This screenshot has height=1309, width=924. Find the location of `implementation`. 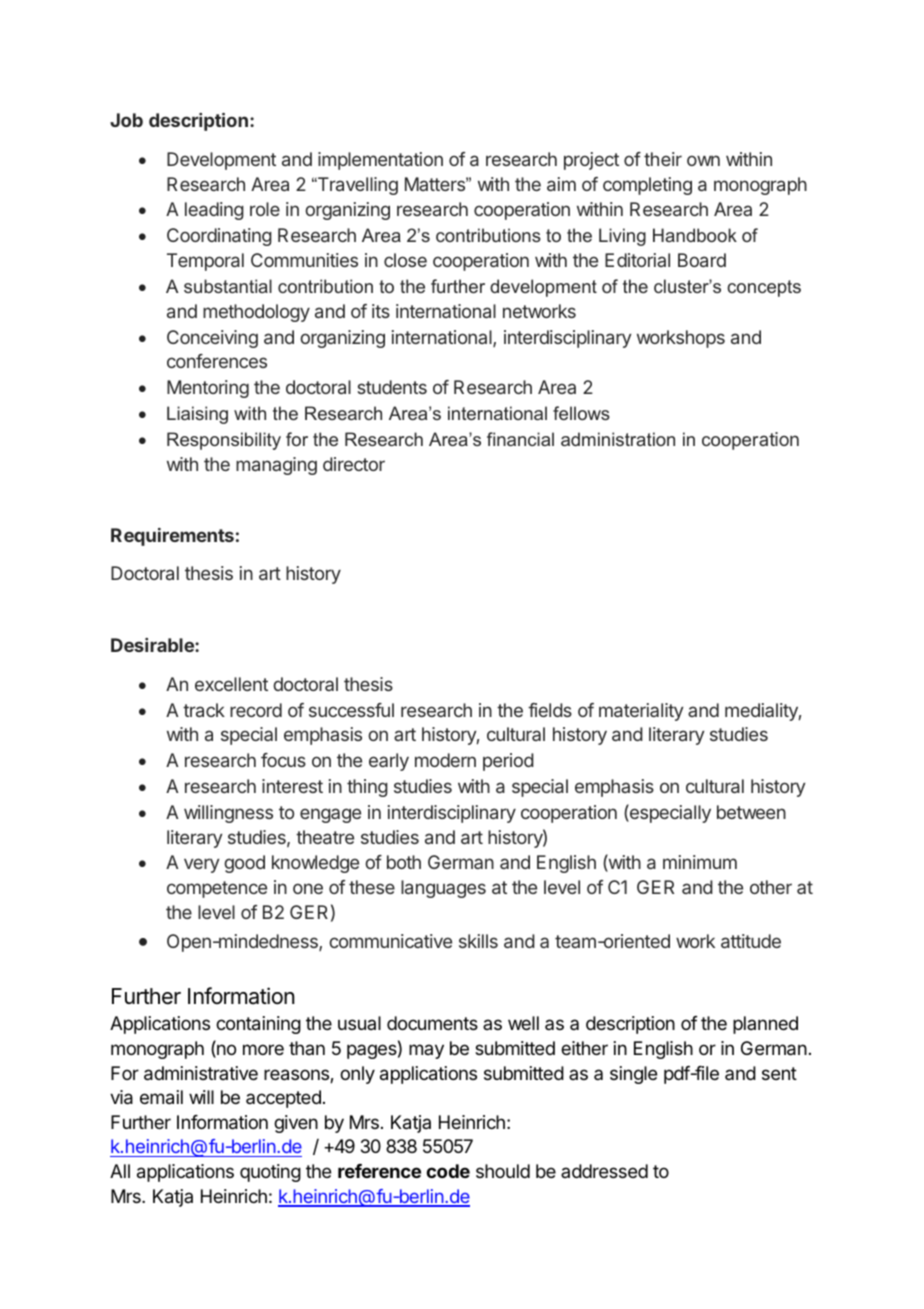

implementation is located at coordinates (380, 161).
